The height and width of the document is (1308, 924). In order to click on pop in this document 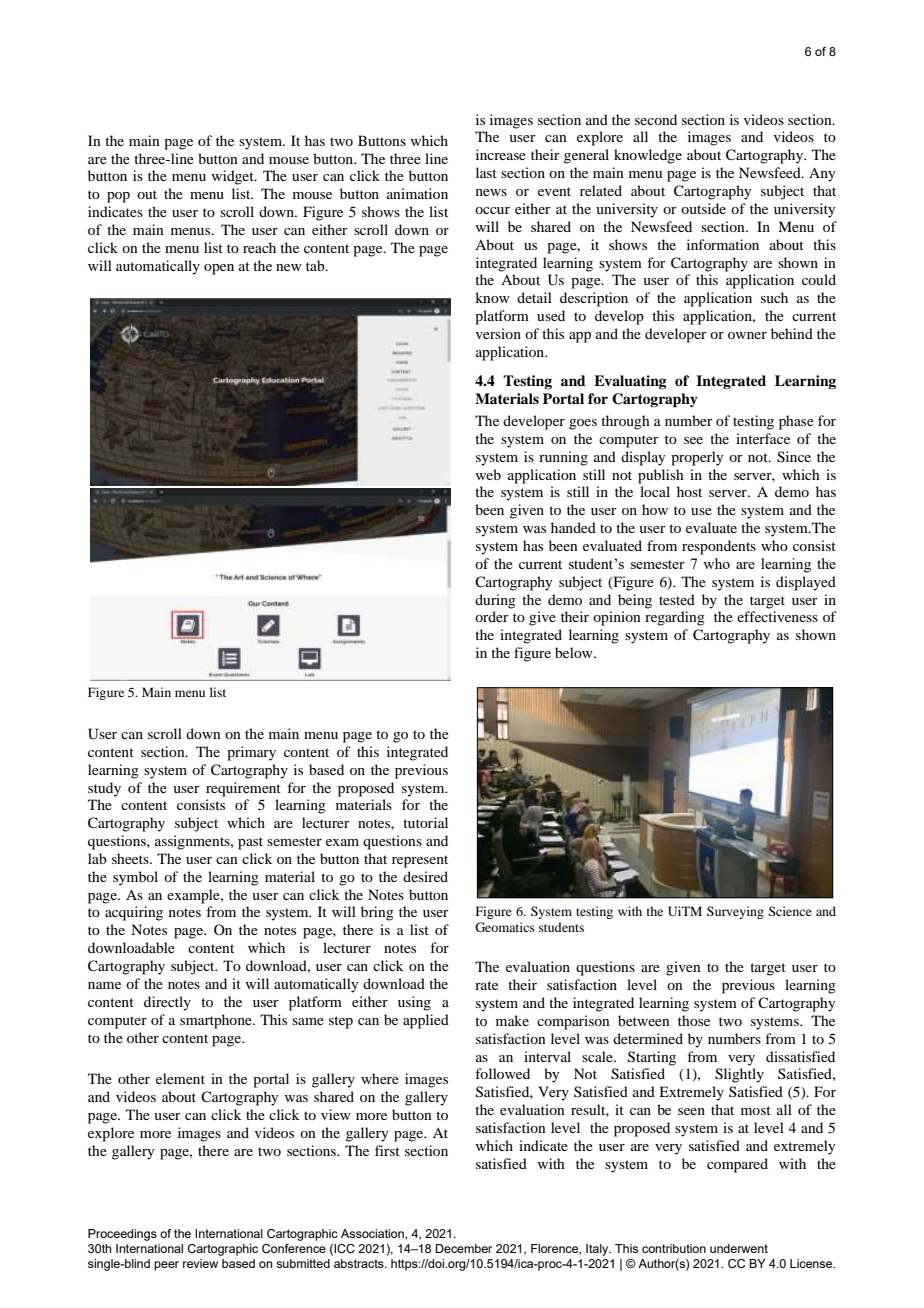, I will do `click(118, 197)`.
